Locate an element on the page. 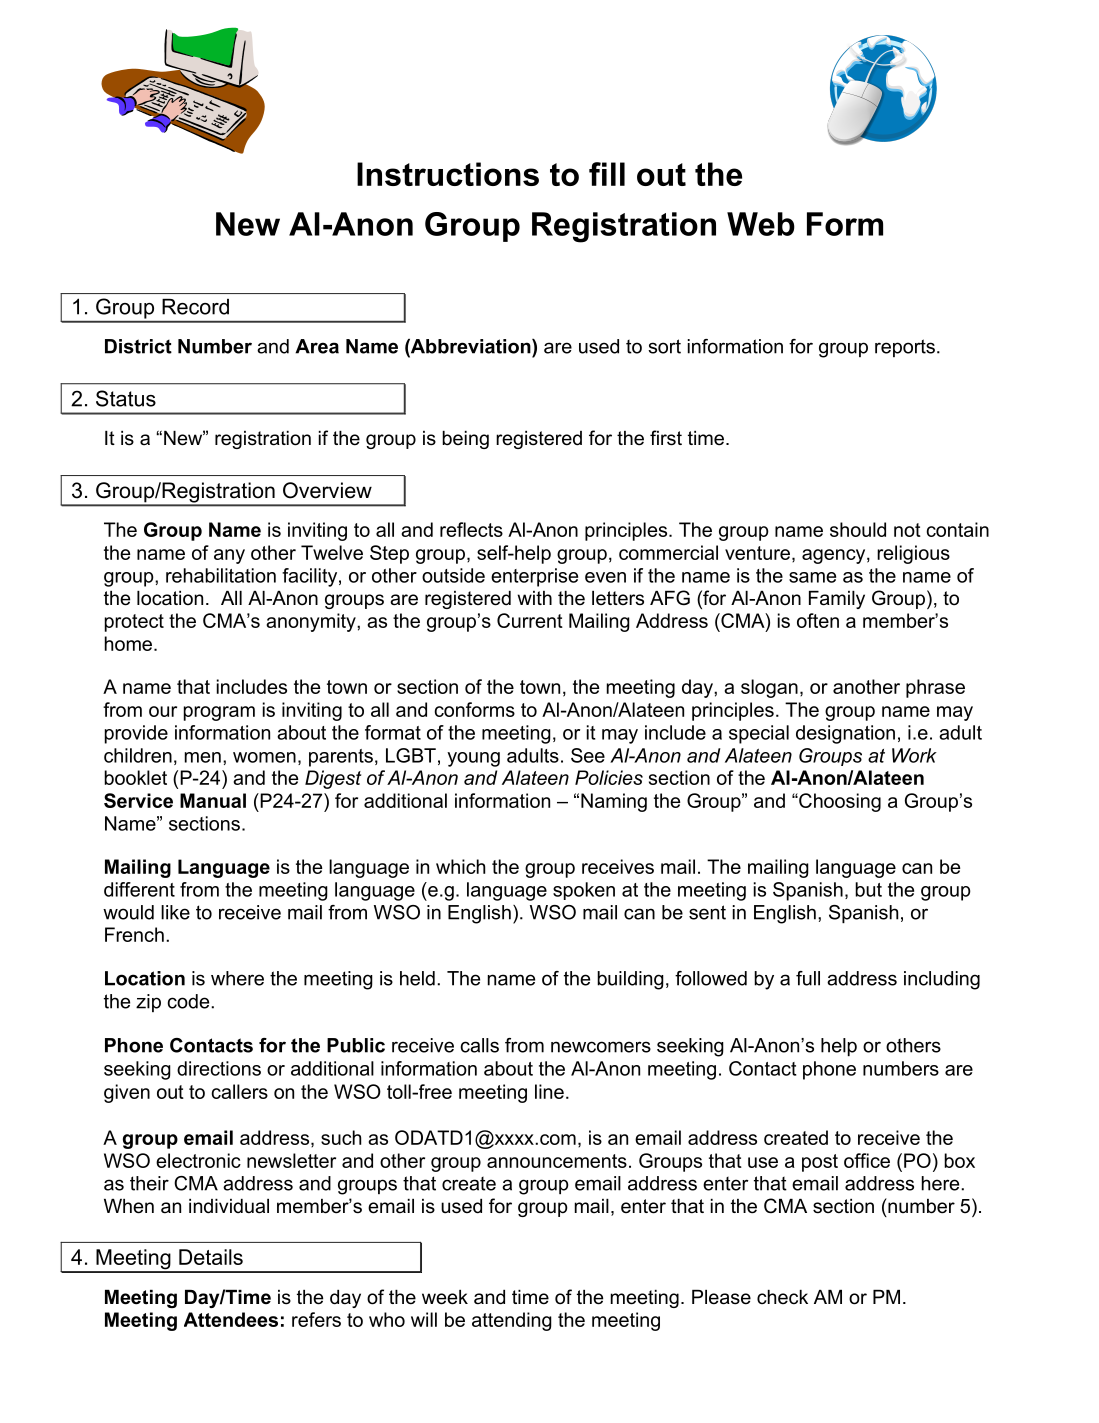  check is located at coordinates (782, 1297).
